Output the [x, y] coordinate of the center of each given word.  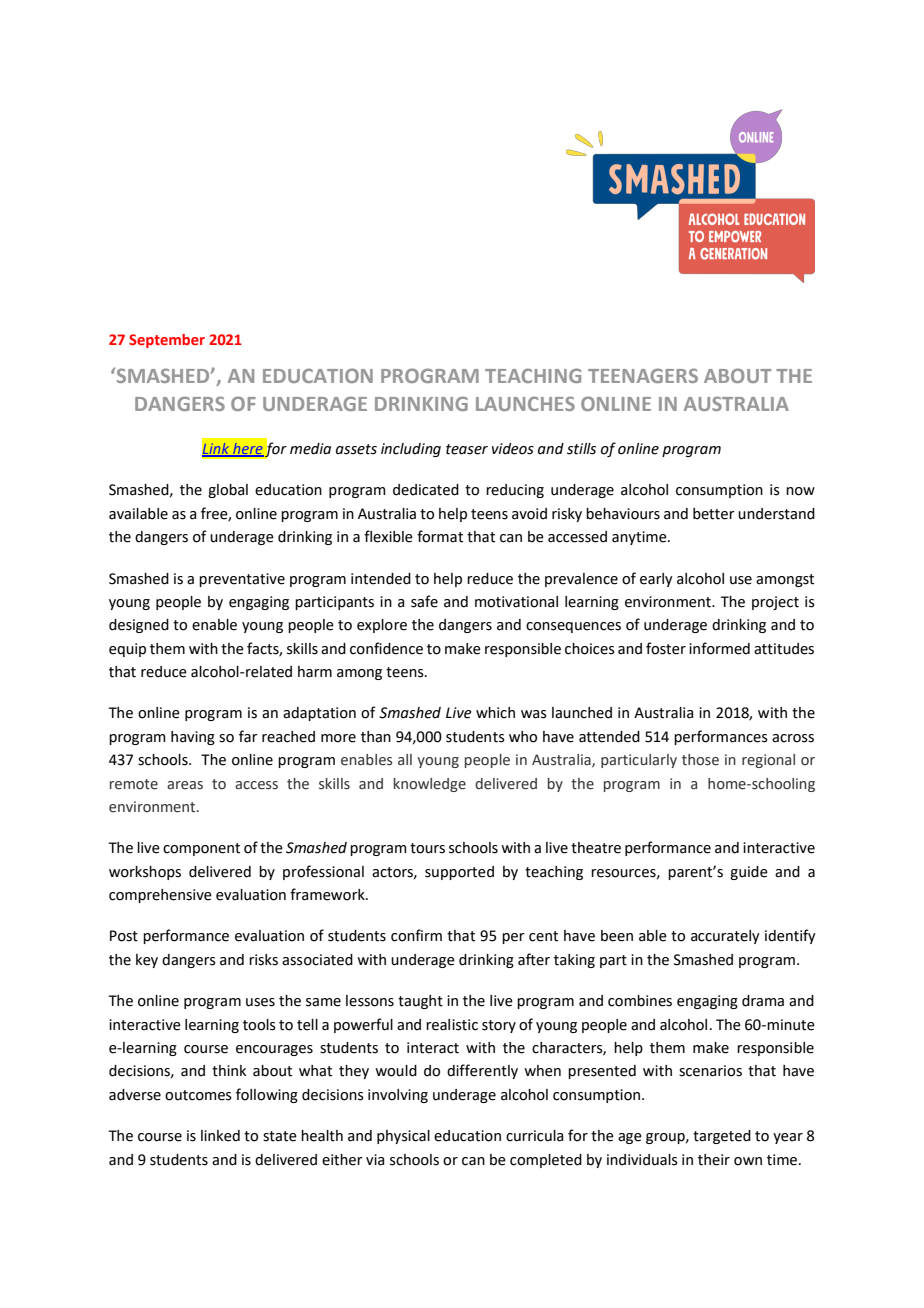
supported [459, 873]
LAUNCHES [525, 403]
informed [719, 648]
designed [139, 626]
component [201, 849]
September [167, 341]
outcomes [198, 1095]
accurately [725, 937]
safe [424, 601]
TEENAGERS [643, 375]
